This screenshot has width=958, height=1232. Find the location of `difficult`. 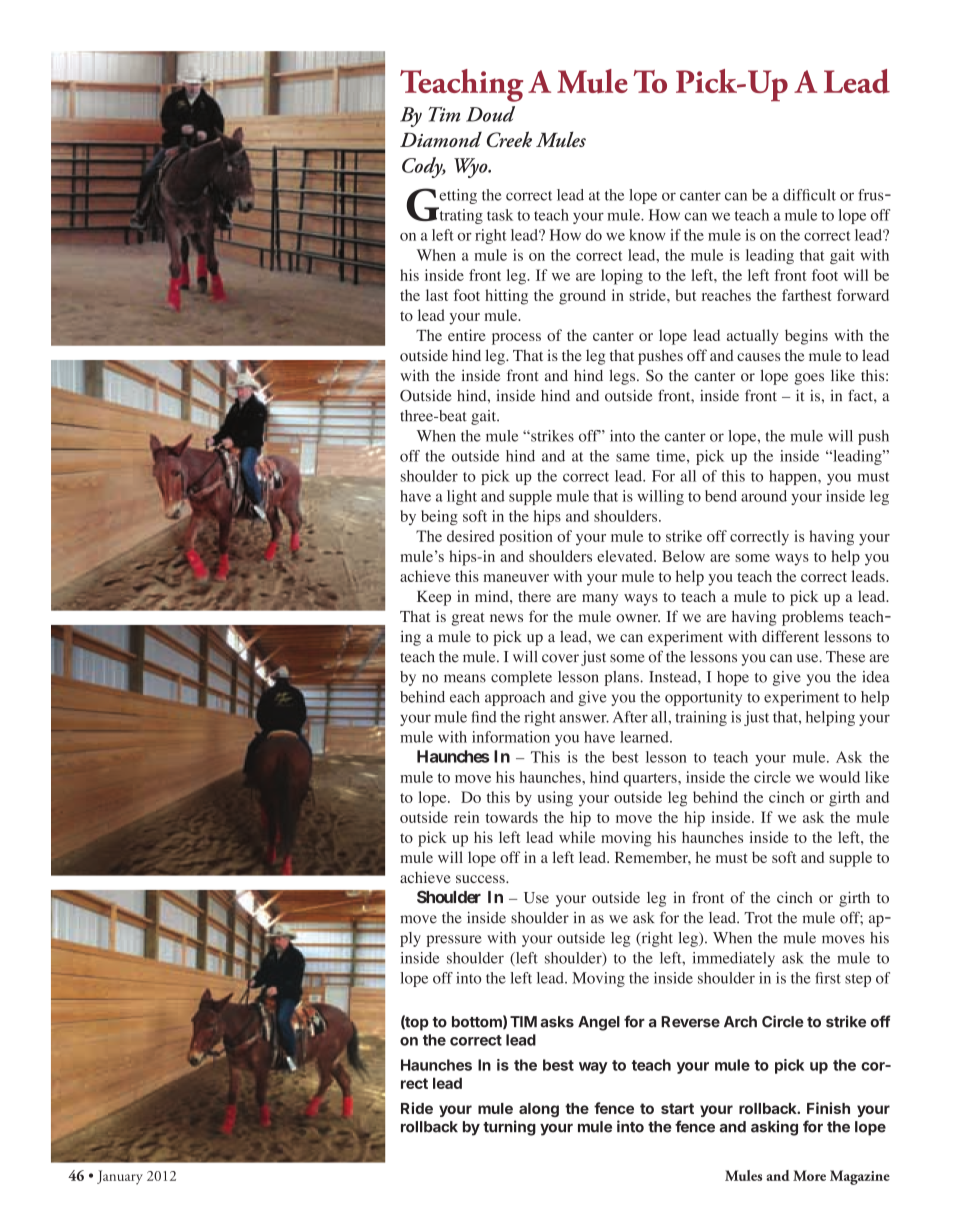

difficult is located at coordinates (809, 195).
